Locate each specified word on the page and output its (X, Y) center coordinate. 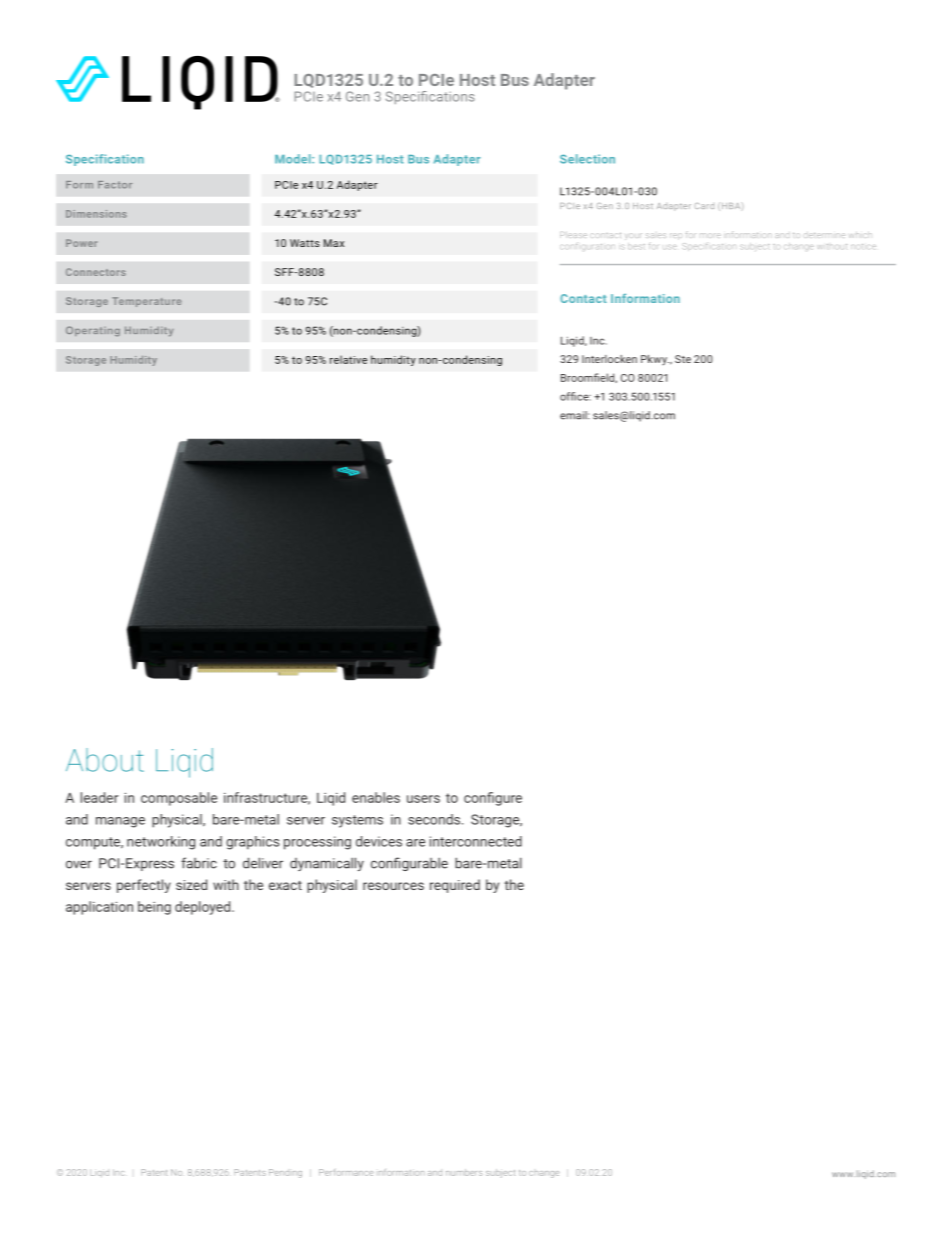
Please (573, 235)
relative (348, 359)
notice (863, 246)
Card (704, 206)
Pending (285, 1173)
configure (493, 799)
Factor (115, 185)
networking (161, 843)
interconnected (476, 841)
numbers (464, 1172)
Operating (93, 331)
